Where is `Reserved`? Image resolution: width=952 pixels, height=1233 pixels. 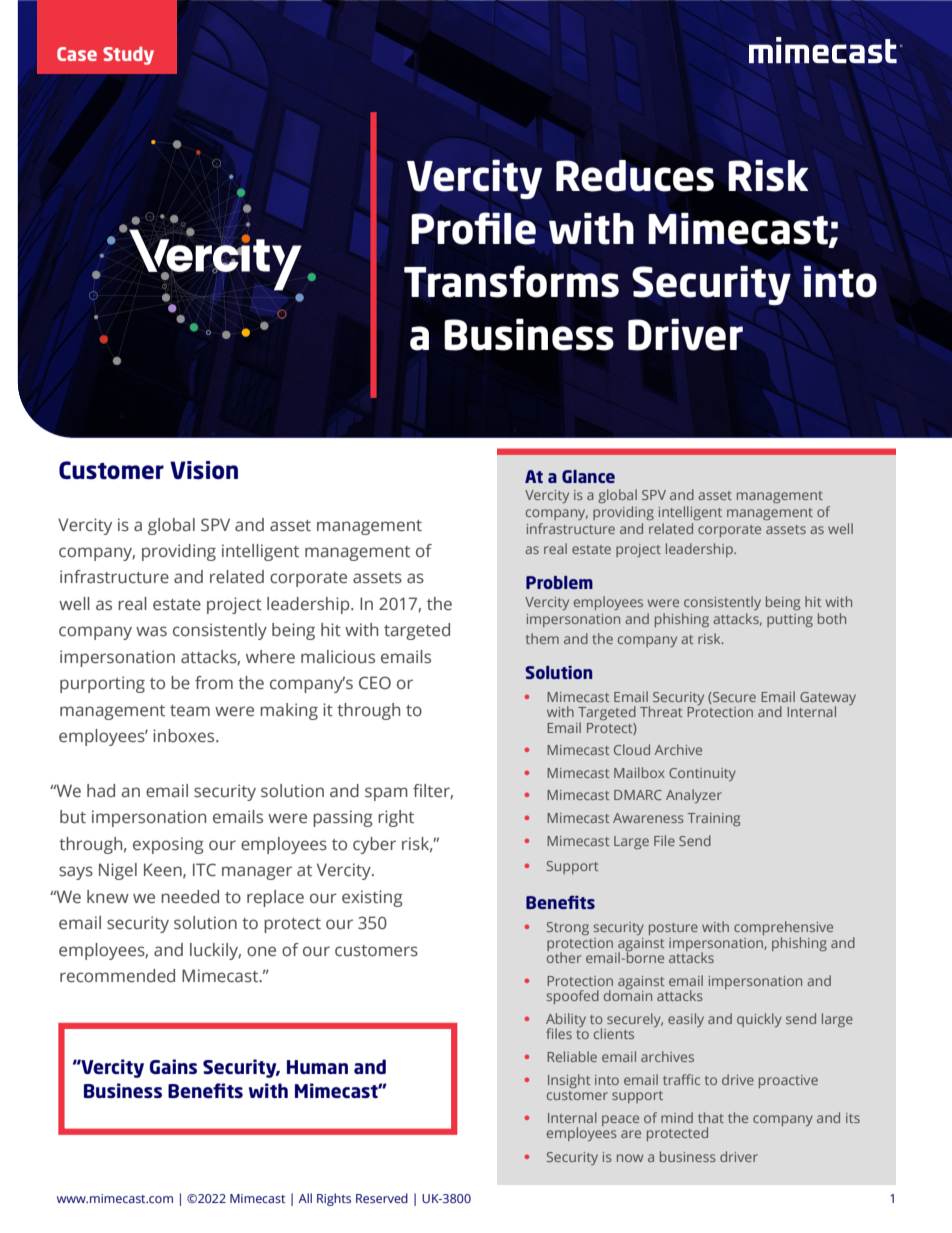
Reserved is located at coordinates (382, 1198).
